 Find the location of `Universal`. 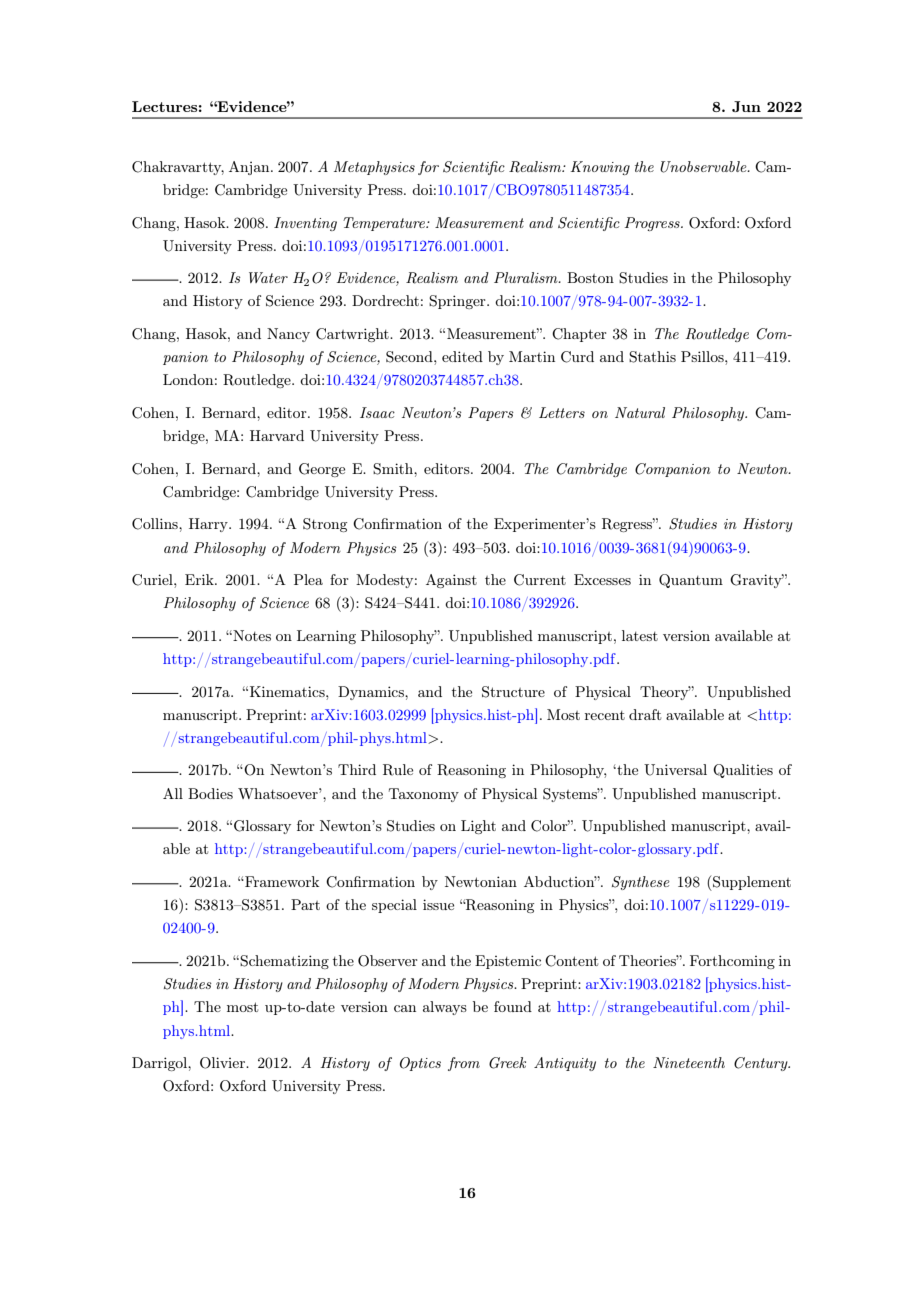

Universal is located at coordinates (675, 770).
